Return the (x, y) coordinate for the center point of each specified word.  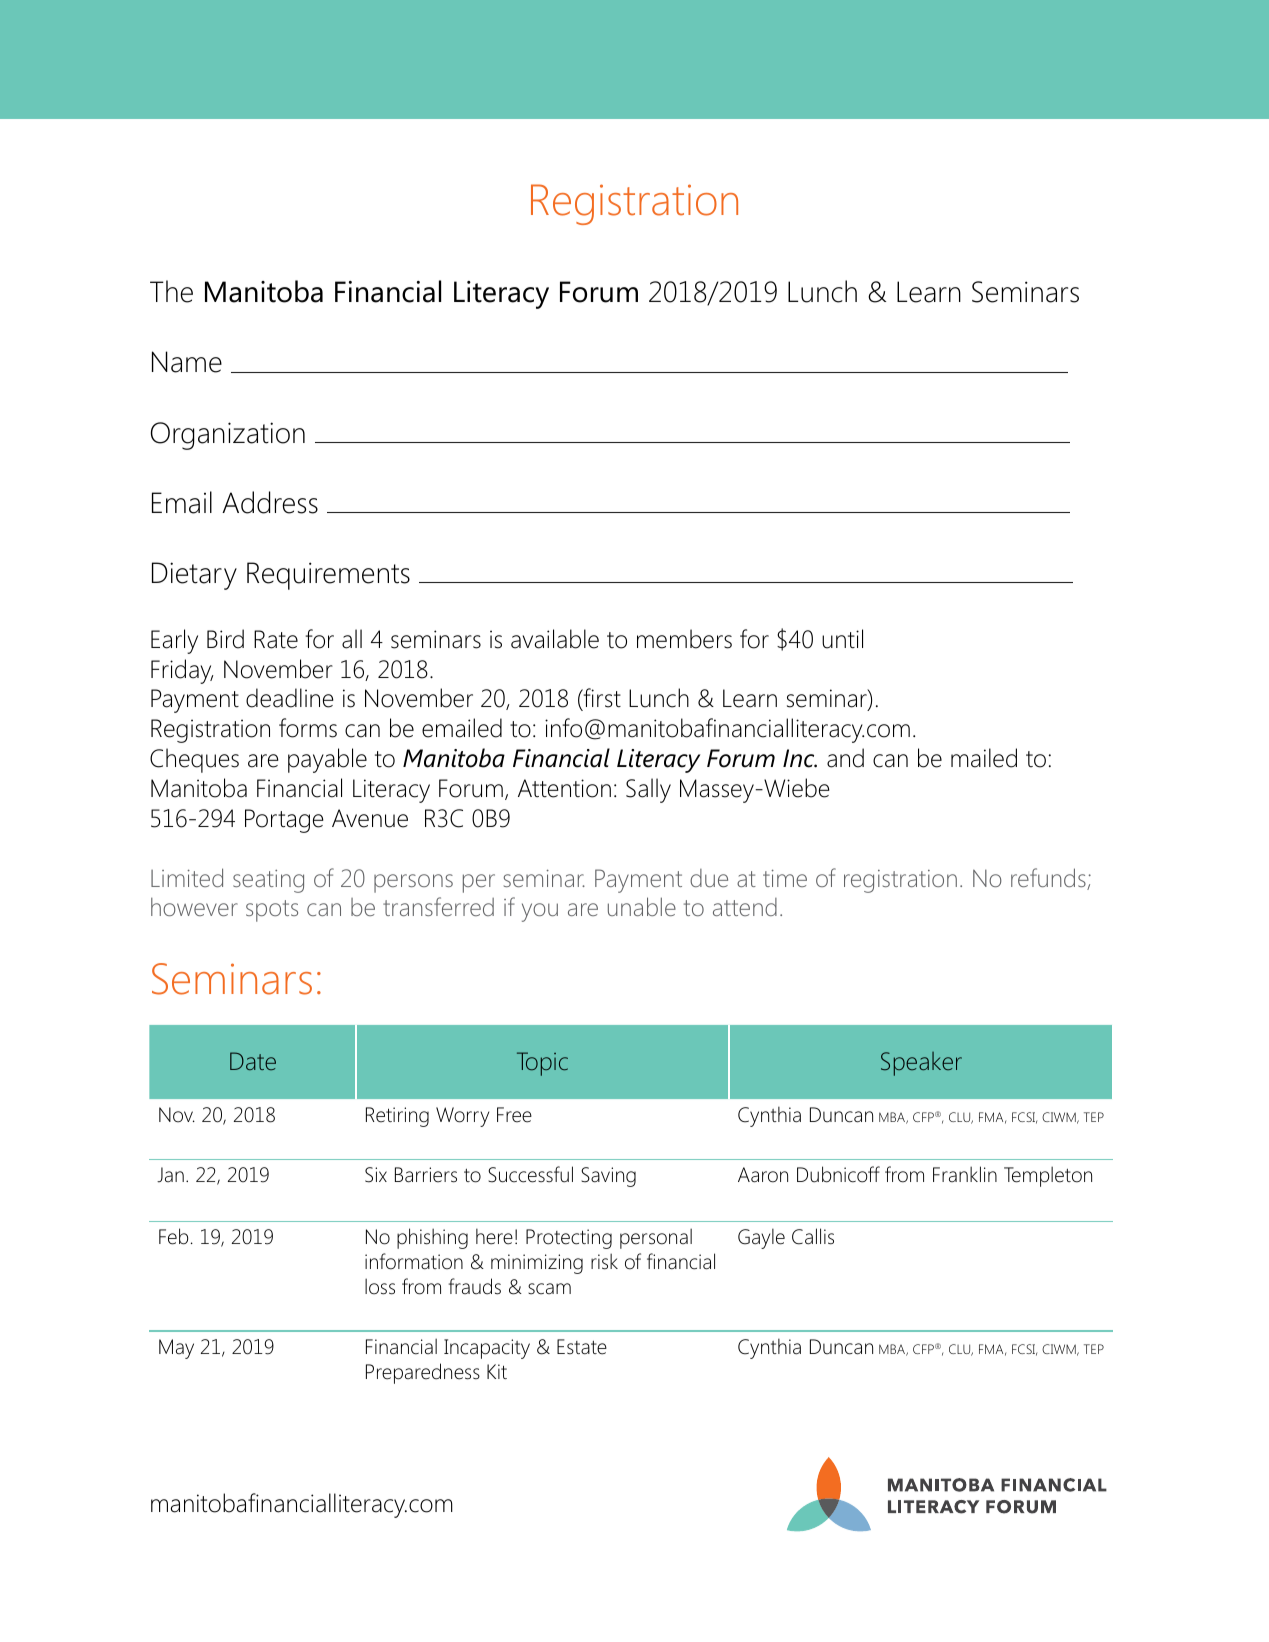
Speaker (921, 1064)
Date (253, 1061)
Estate (582, 1347)
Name (187, 362)
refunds (1049, 879)
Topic (542, 1064)
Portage (284, 821)
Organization (228, 436)
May (176, 1349)
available (555, 639)
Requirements (328, 576)
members (684, 639)
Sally (648, 790)
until (842, 639)
